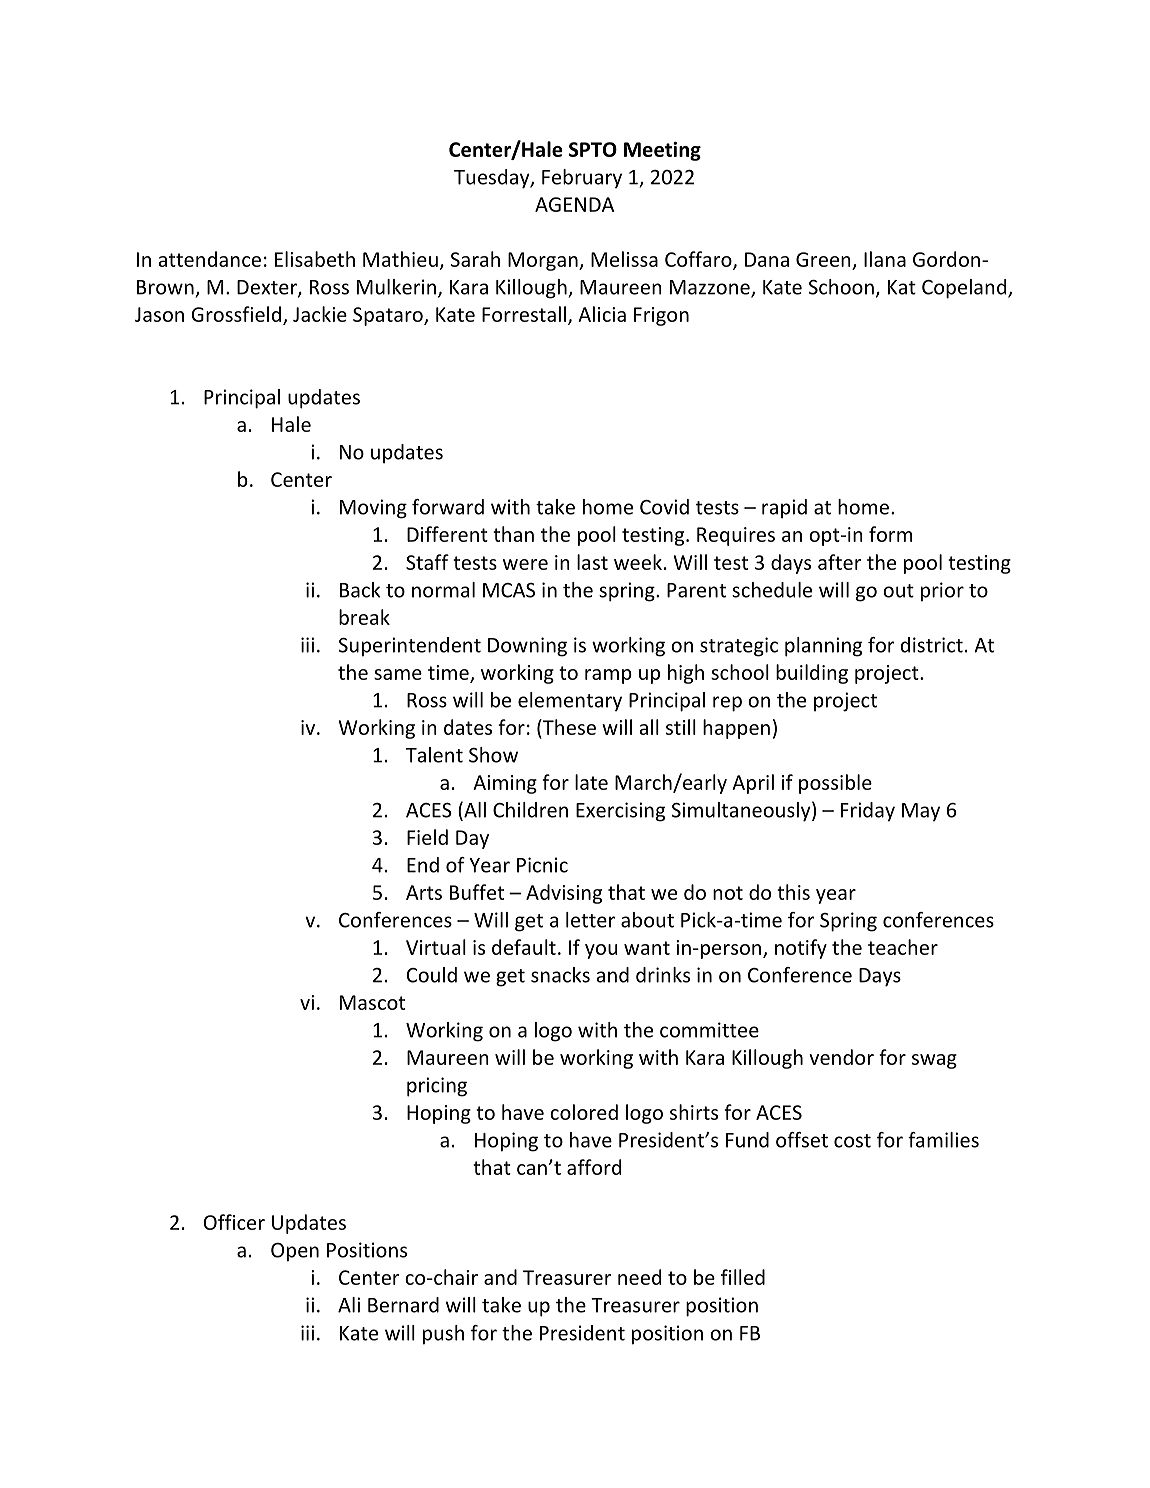  Describe the element at coordinates (639, 1277) in the document. I see `need` at that location.
